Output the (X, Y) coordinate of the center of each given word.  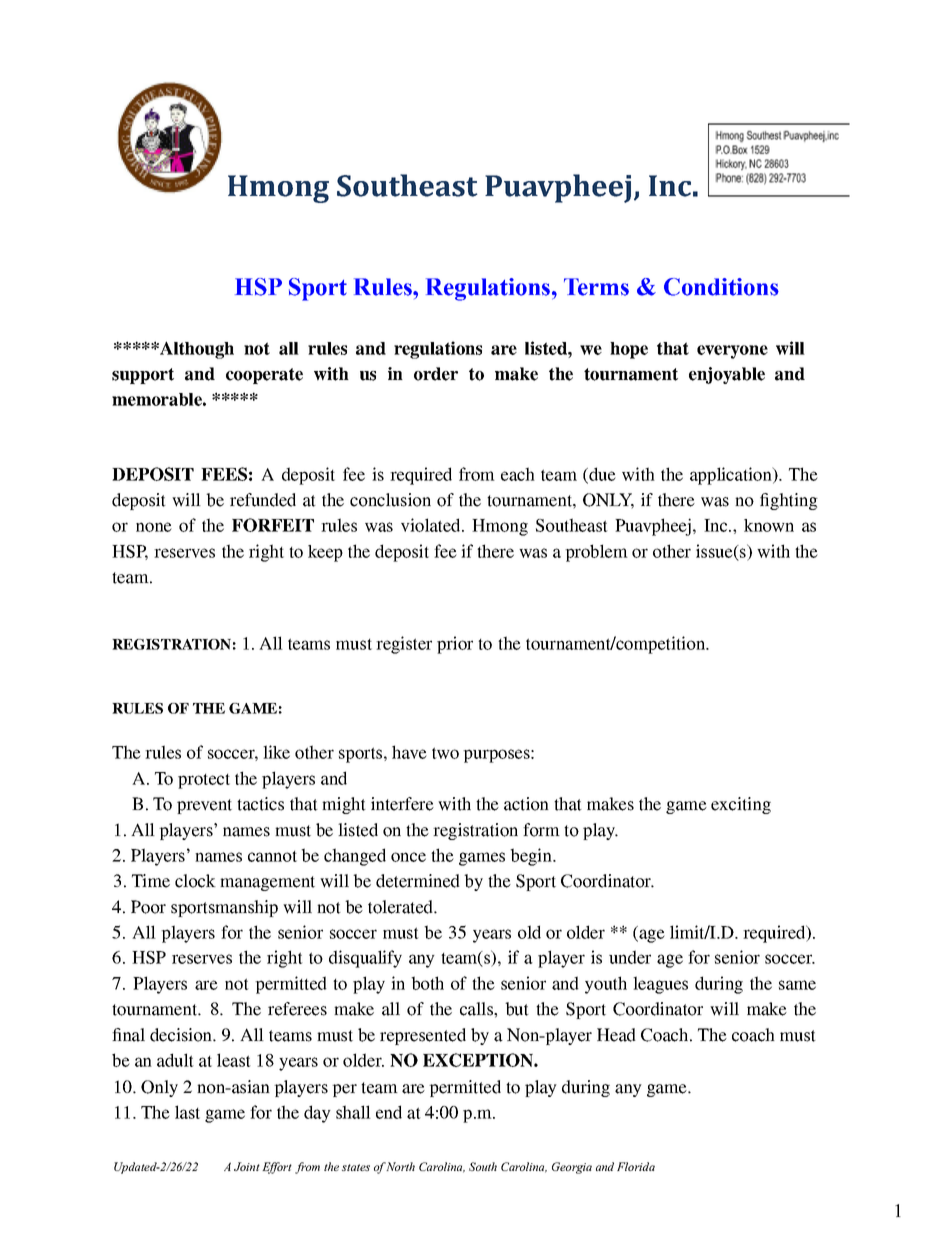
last (187, 1112)
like (276, 752)
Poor (148, 907)
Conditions (721, 287)
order (436, 374)
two (445, 753)
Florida (636, 1166)
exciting (741, 805)
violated (432, 525)
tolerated (401, 907)
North (400, 1166)
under (630, 957)
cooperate (264, 376)
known (769, 525)
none (154, 527)
